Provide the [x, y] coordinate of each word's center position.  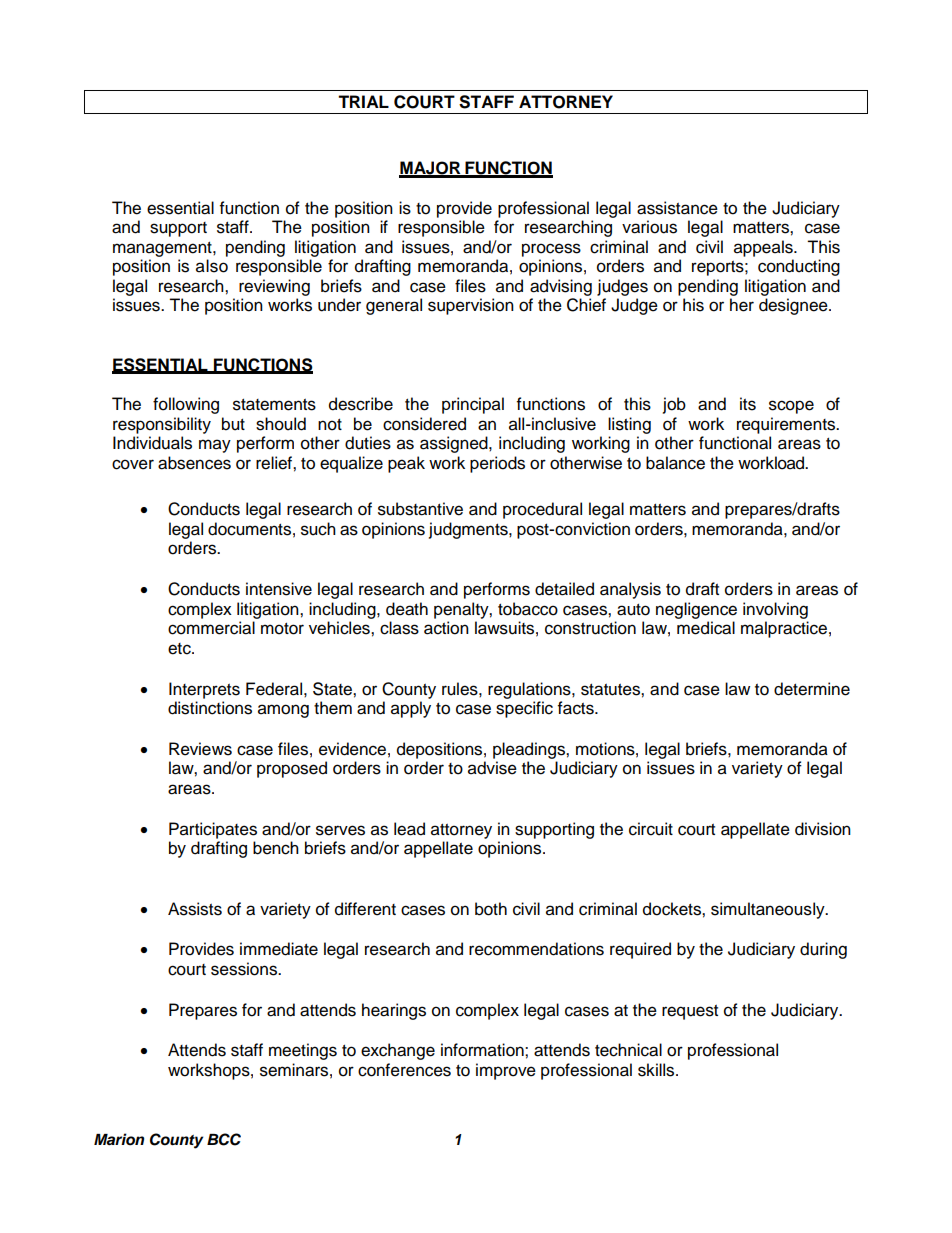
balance [675, 463]
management [163, 249]
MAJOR [431, 169]
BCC [224, 1139]
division [823, 829]
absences [194, 463]
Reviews [200, 749]
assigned [455, 444]
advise [492, 768]
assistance [677, 208]
